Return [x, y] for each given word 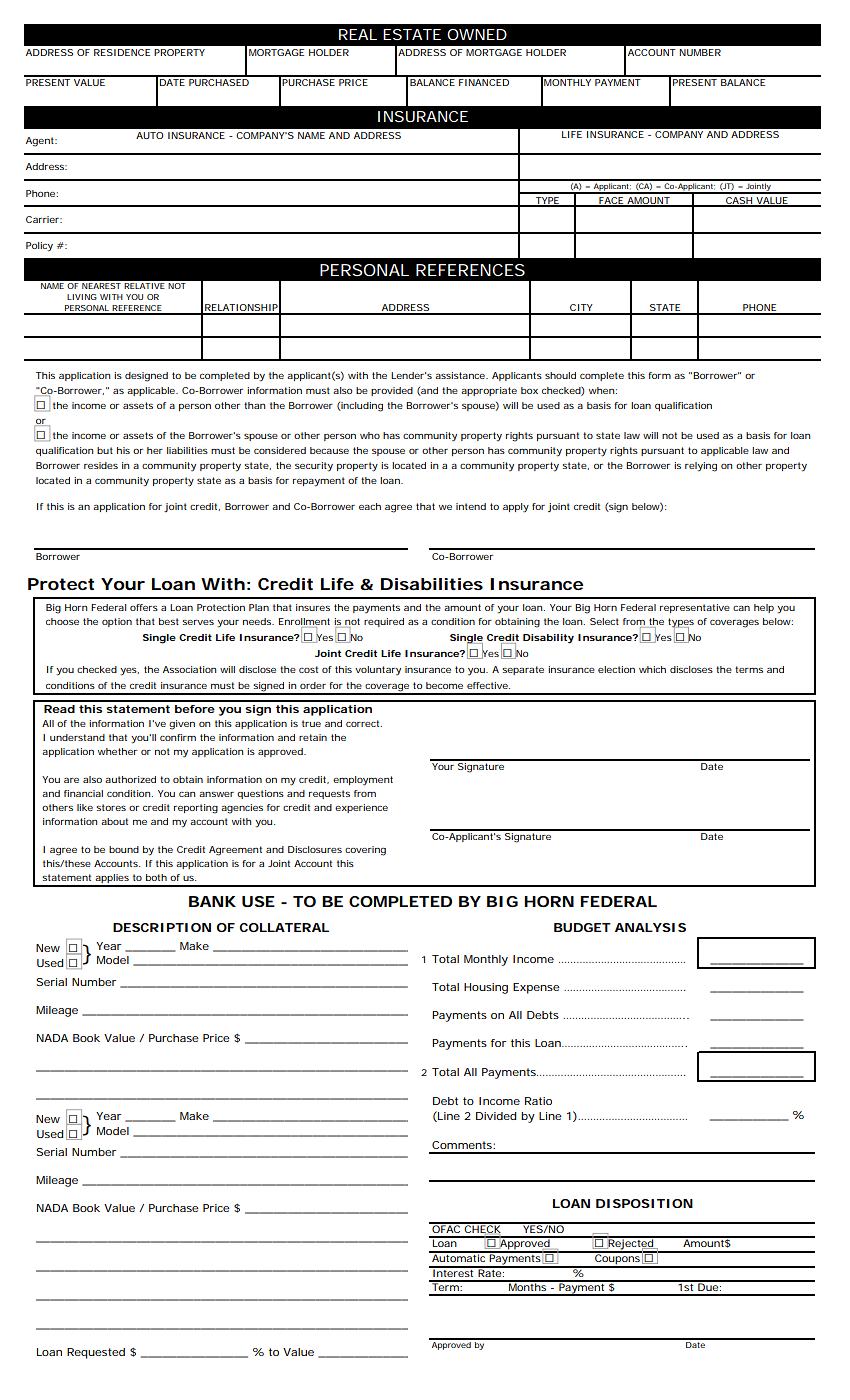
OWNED [477, 34]
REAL [358, 34]
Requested [96, 1353]
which [652, 669]
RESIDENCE [122, 52]
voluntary [378, 670]
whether [117, 751]
